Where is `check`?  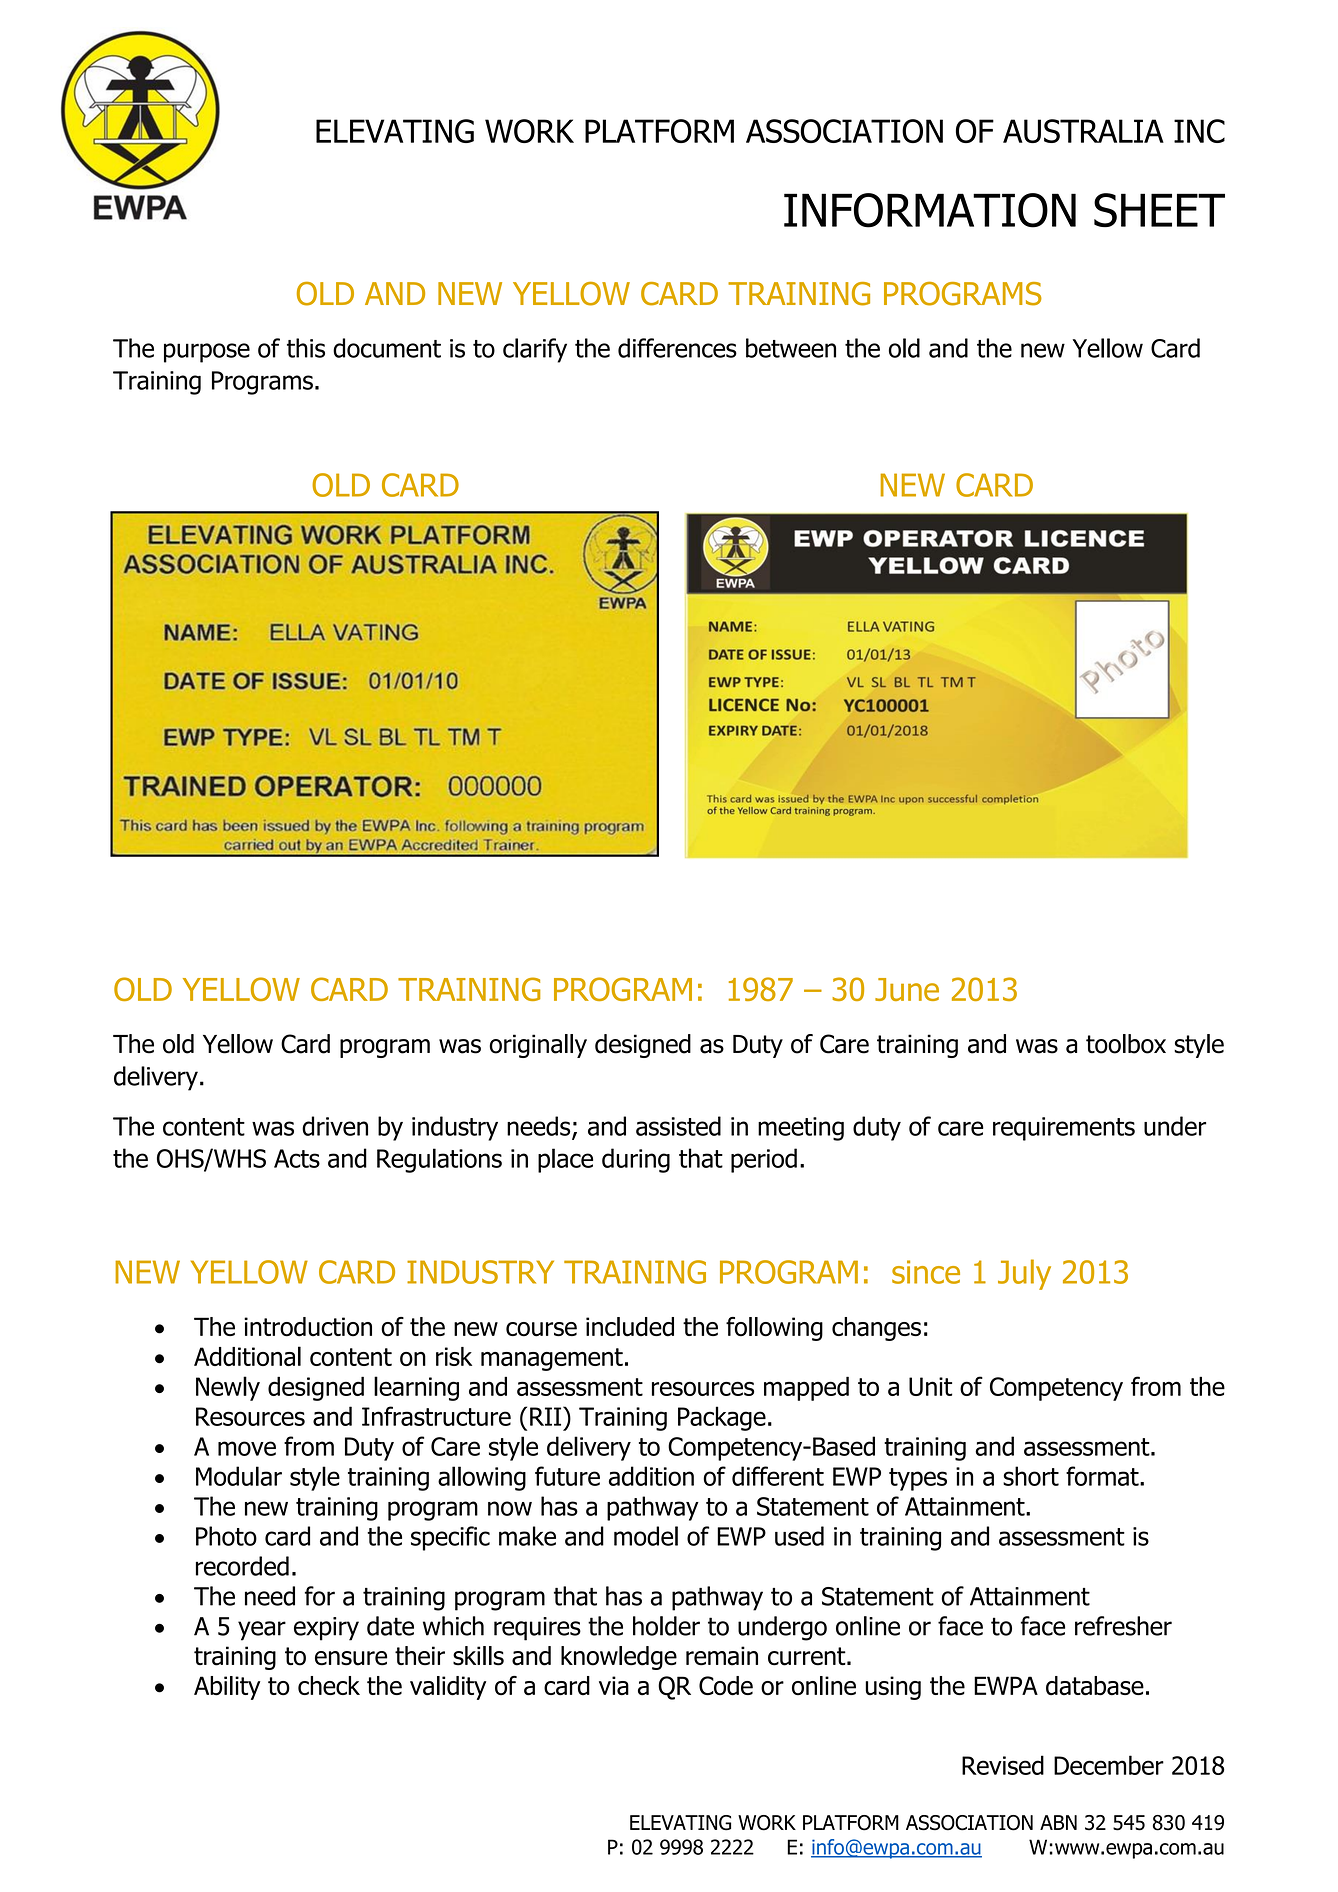
check is located at coordinates (329, 1685).
